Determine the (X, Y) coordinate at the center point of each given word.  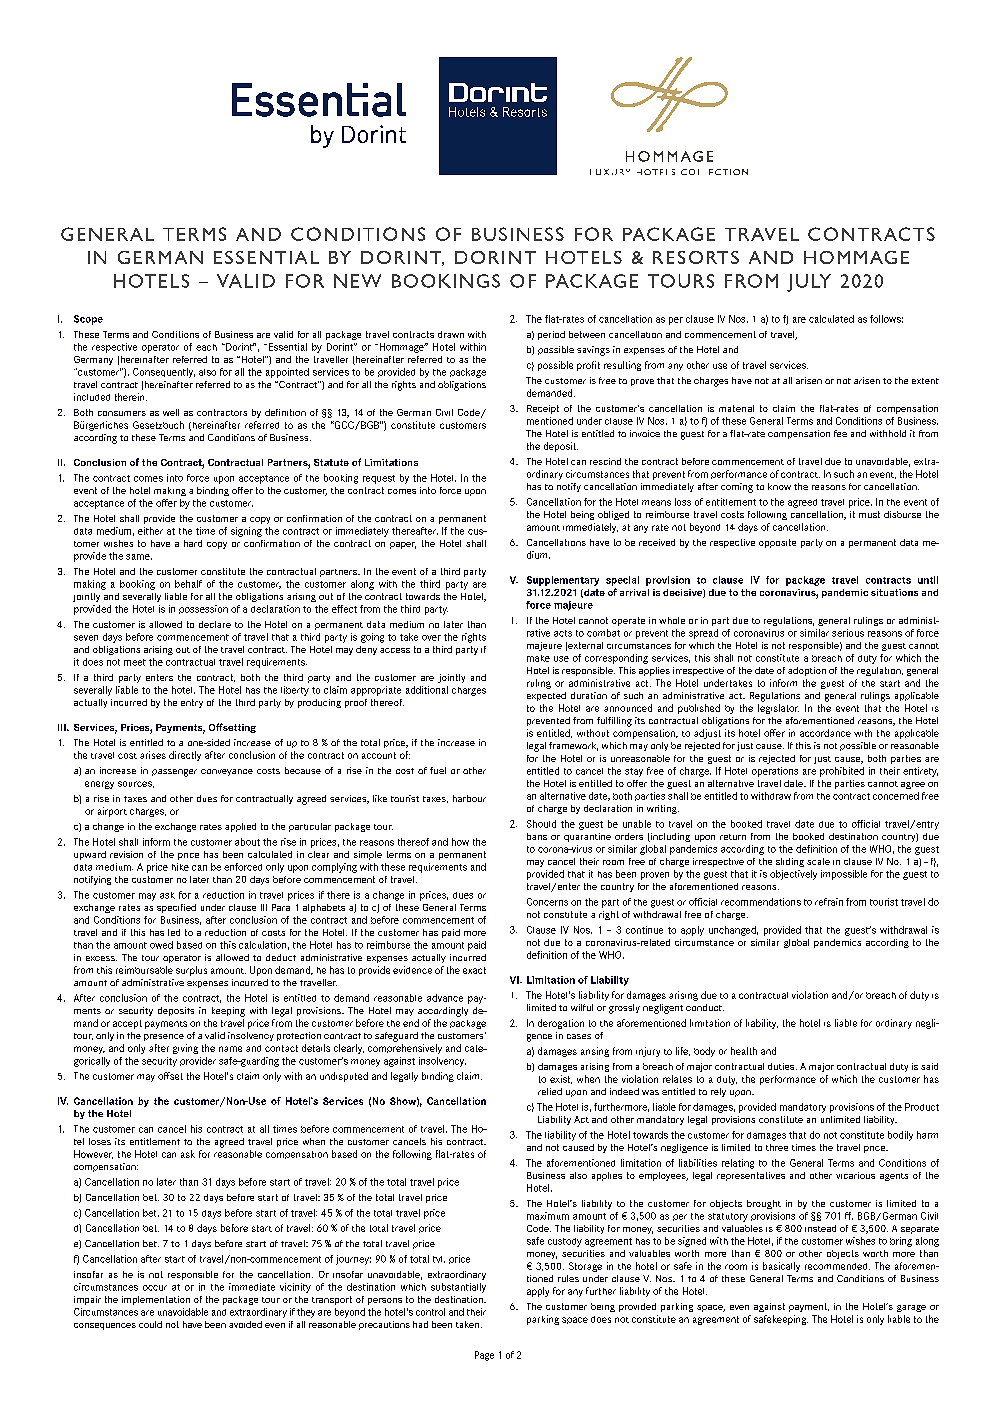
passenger (174, 773)
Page (484, 1356)
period (551, 335)
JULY (809, 283)
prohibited (842, 772)
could (150, 1324)
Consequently (164, 373)
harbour (469, 798)
